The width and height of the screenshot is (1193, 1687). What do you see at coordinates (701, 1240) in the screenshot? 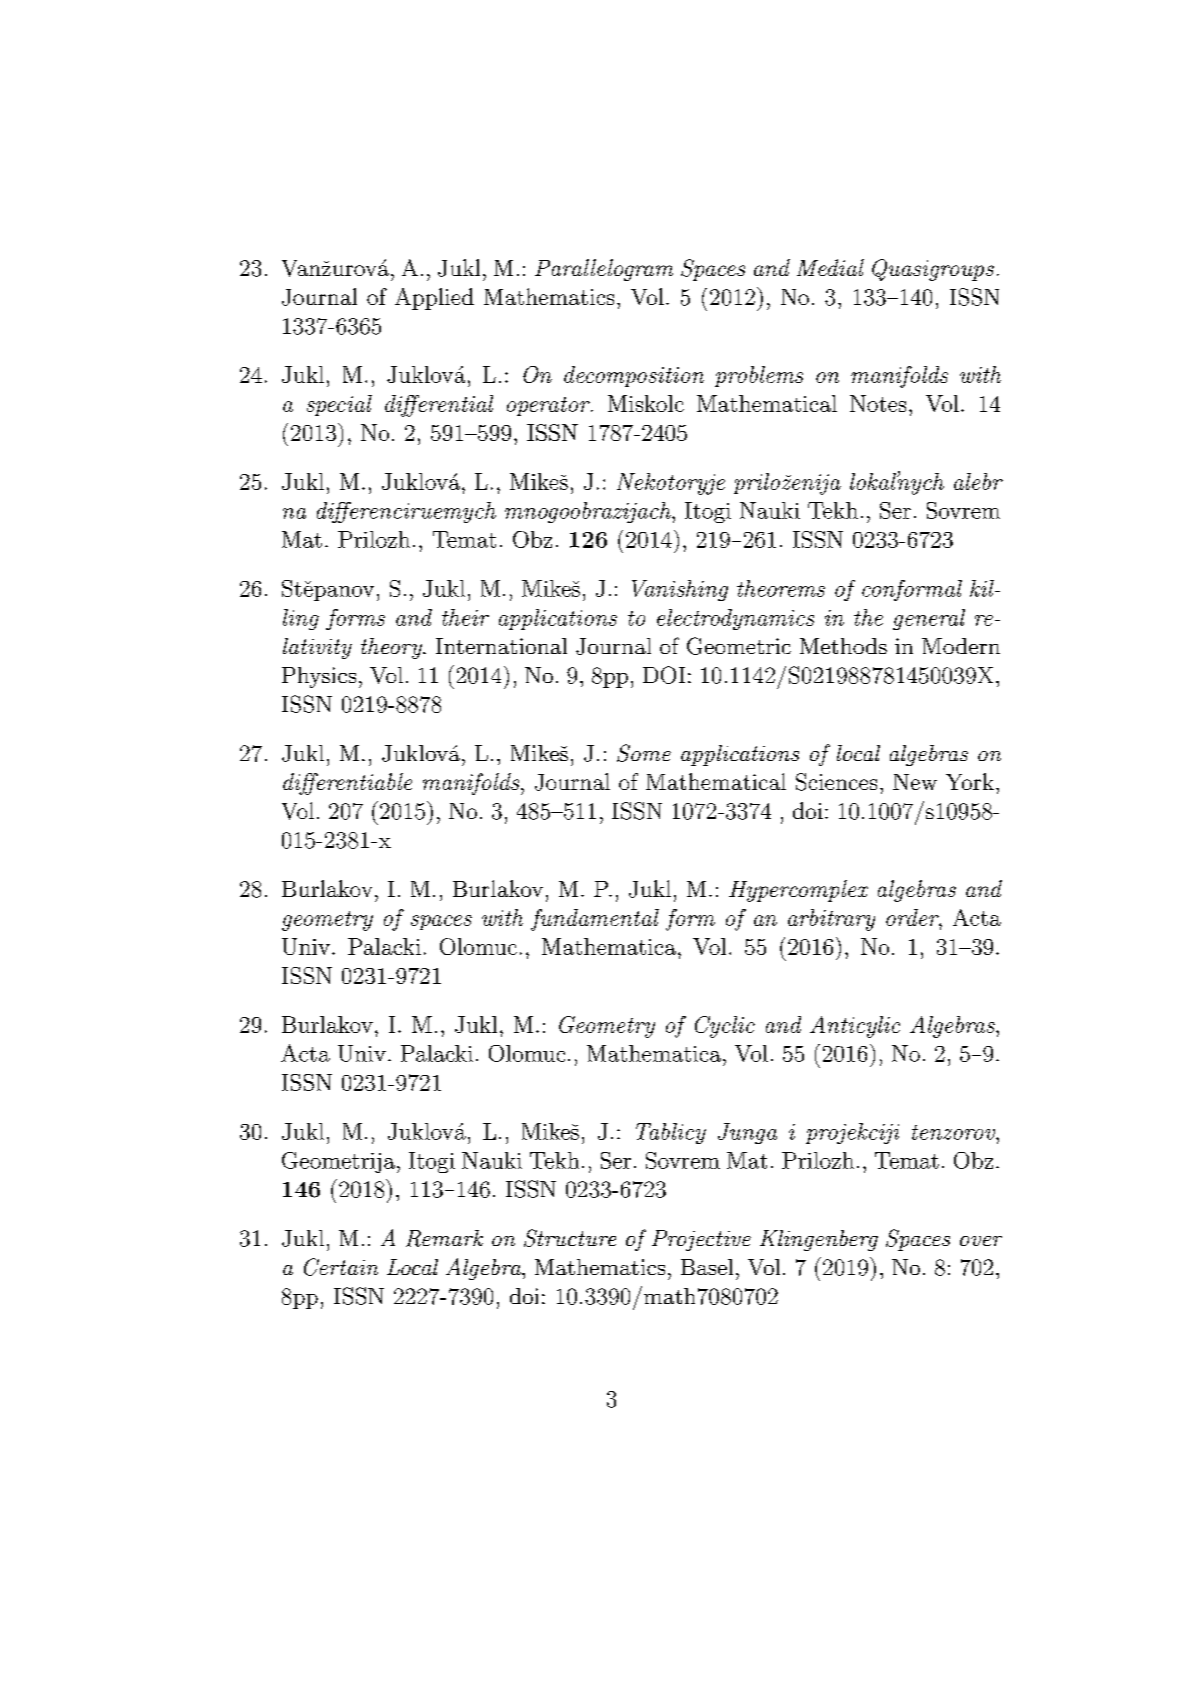
I see `Projective` at bounding box center [701, 1240].
